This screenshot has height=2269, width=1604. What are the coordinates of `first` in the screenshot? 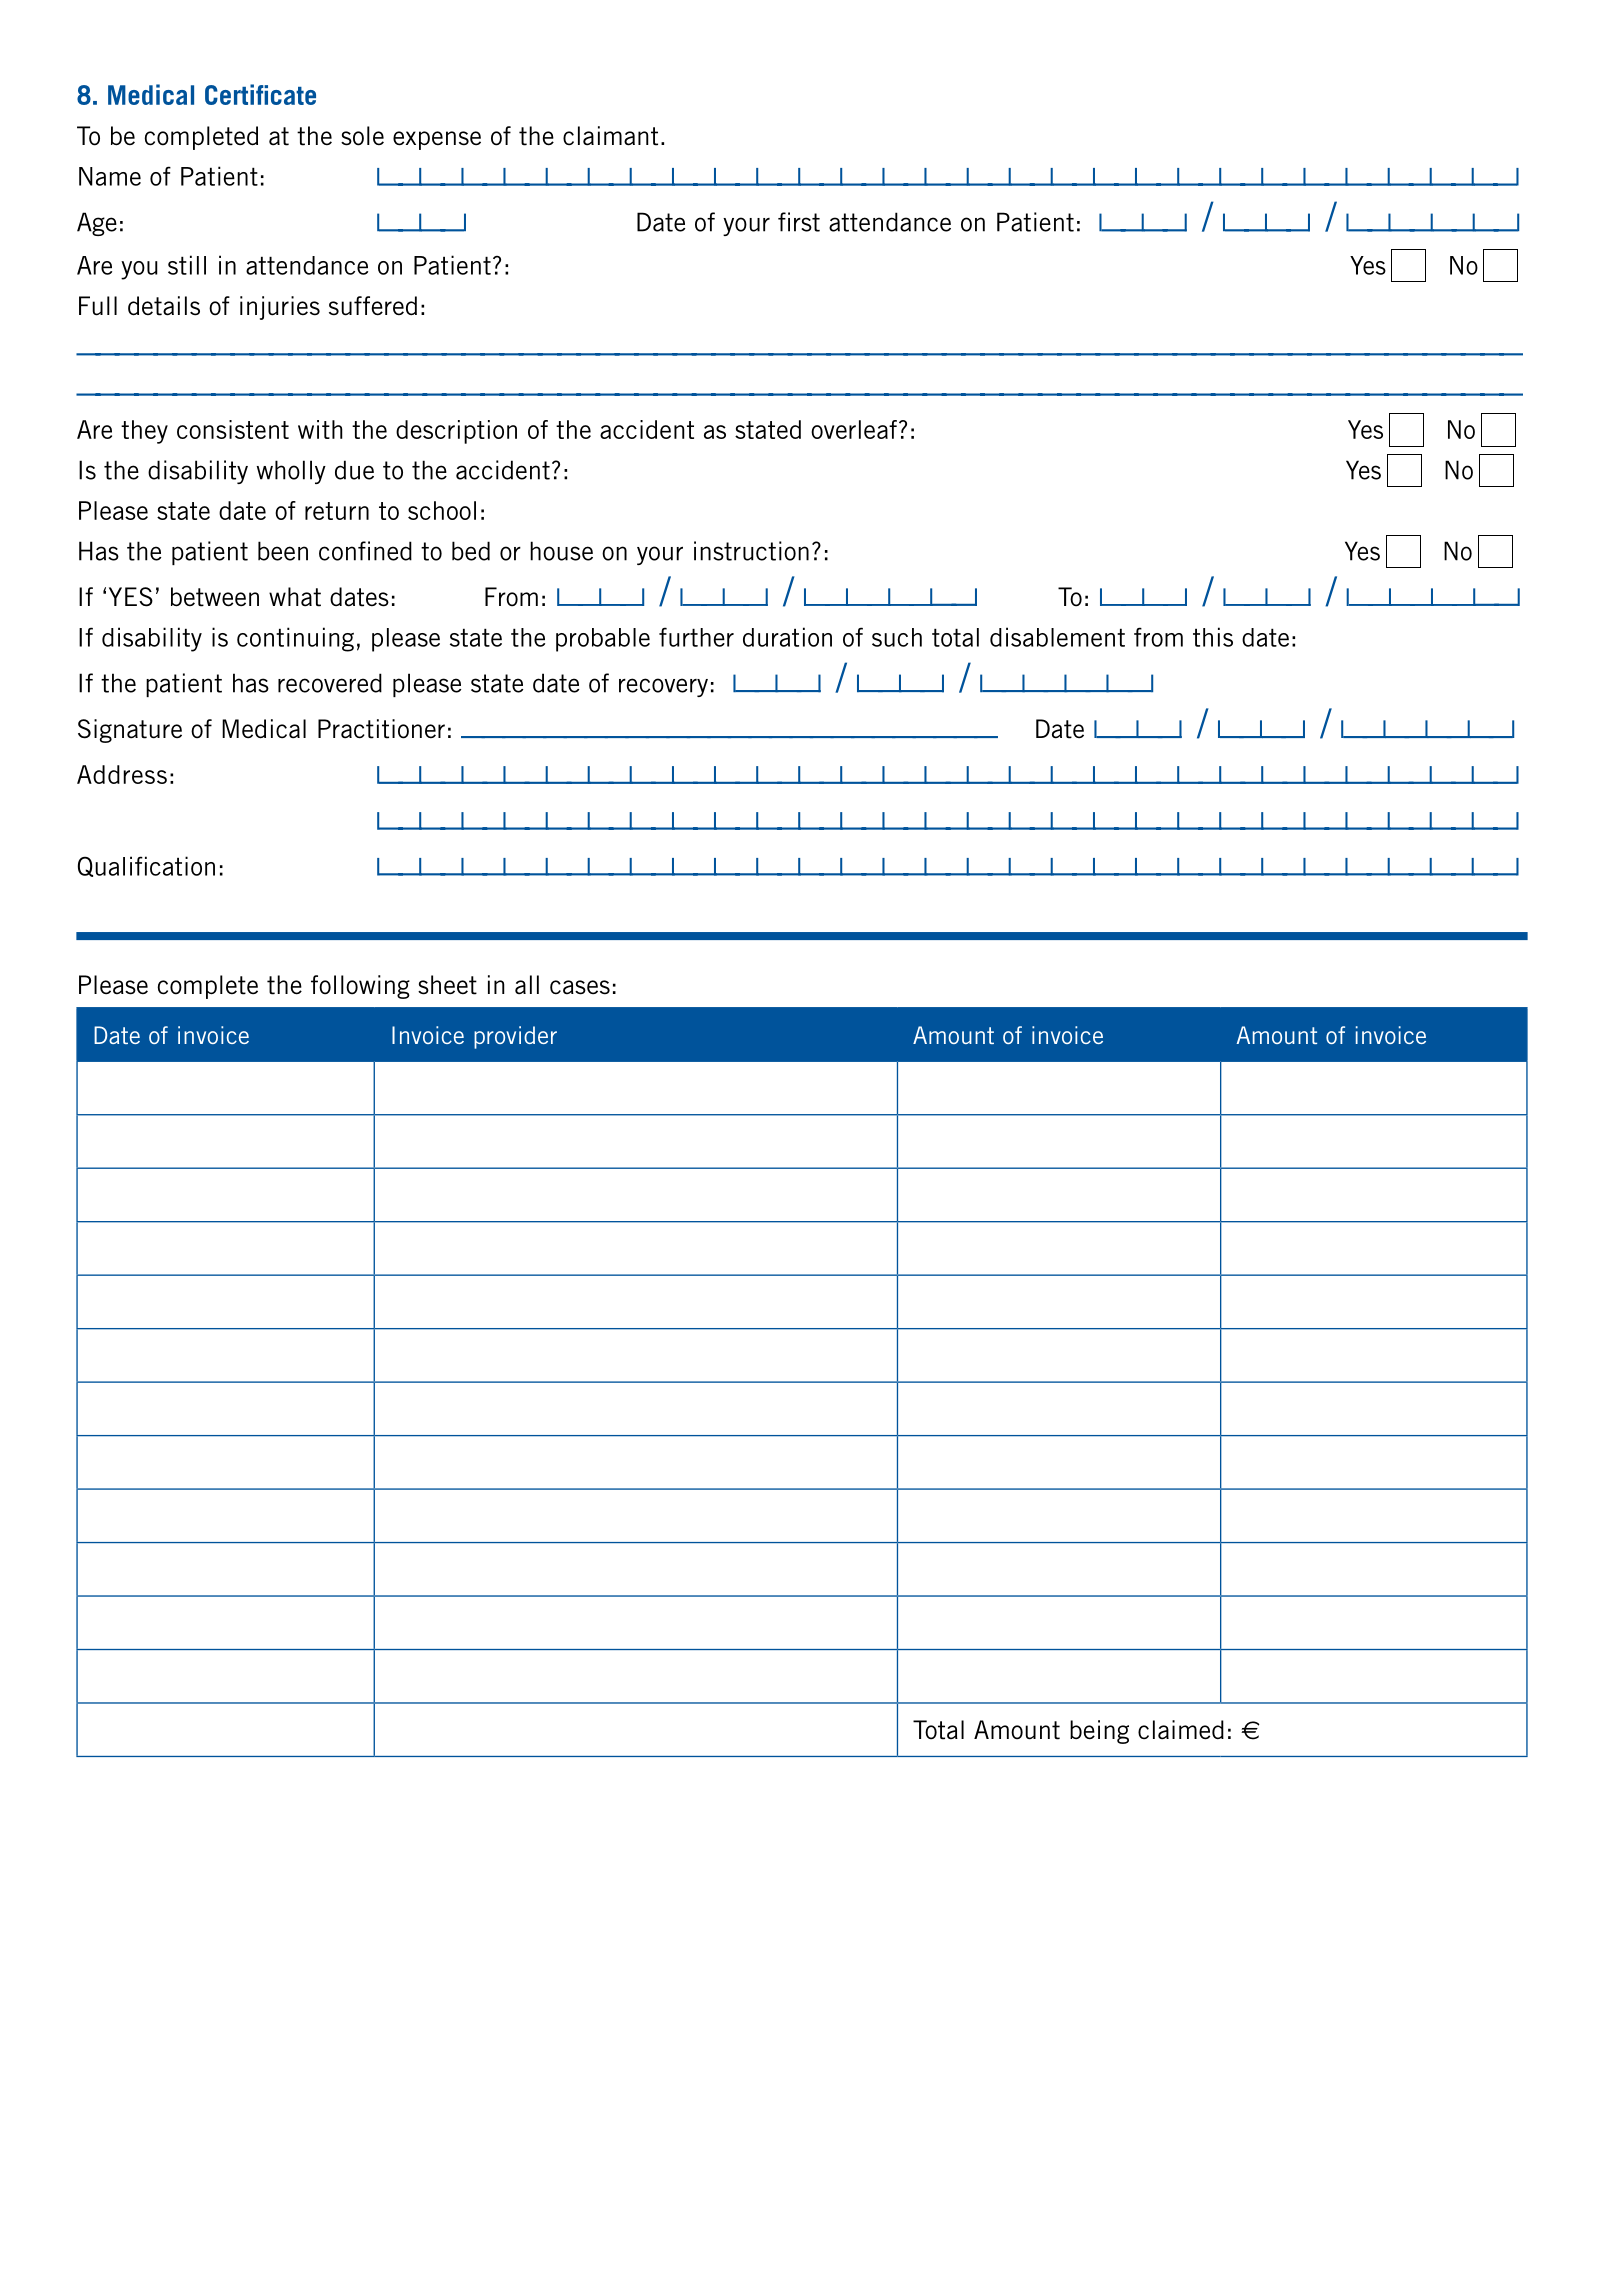 It's located at (799, 222).
